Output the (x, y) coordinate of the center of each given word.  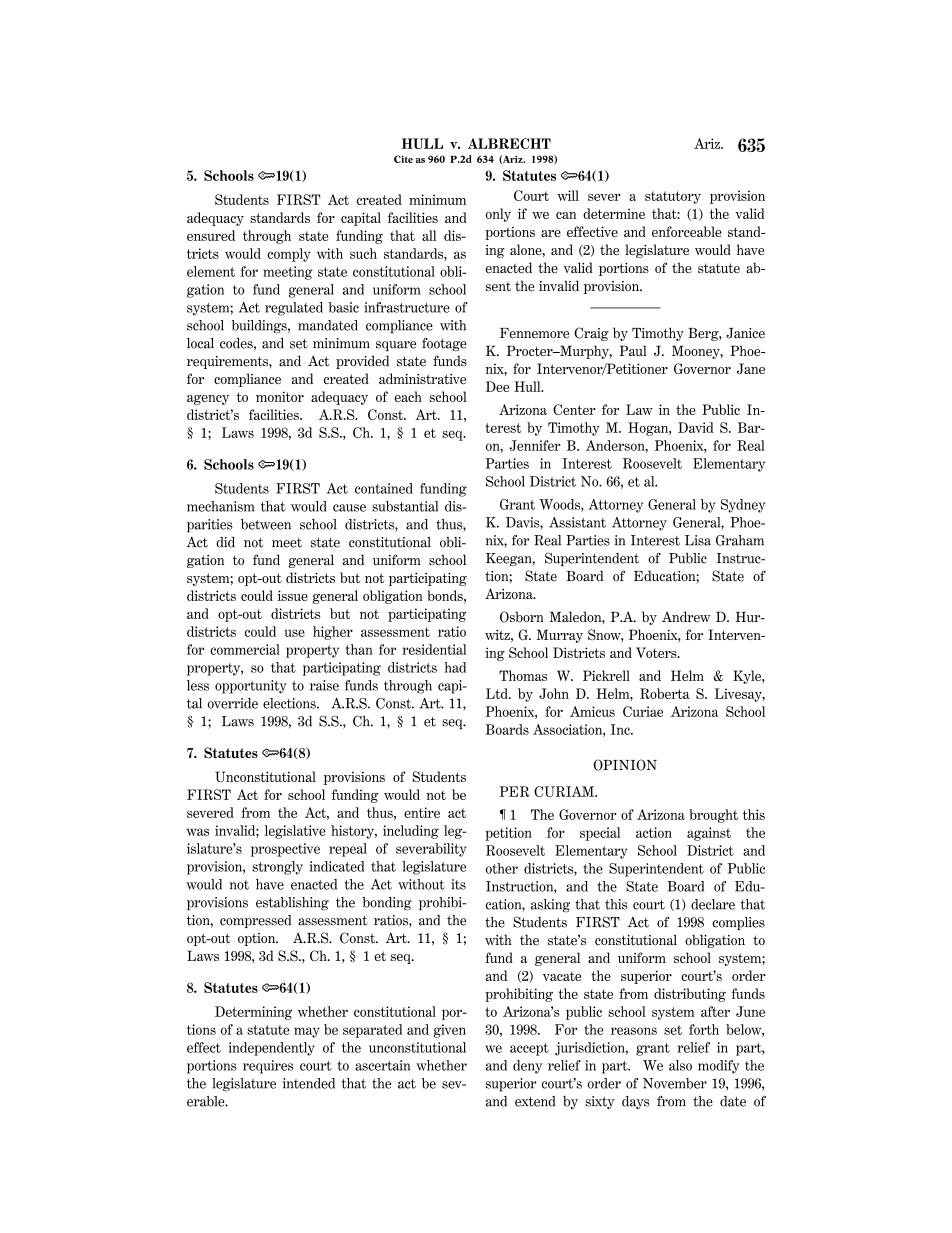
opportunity (251, 687)
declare (713, 904)
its (458, 884)
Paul (633, 350)
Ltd (498, 693)
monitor (280, 397)
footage (444, 344)
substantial (405, 506)
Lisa (698, 540)
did (225, 542)
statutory (673, 197)
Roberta (665, 693)
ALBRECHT (509, 143)
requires (268, 1067)
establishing (292, 903)
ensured (211, 235)
